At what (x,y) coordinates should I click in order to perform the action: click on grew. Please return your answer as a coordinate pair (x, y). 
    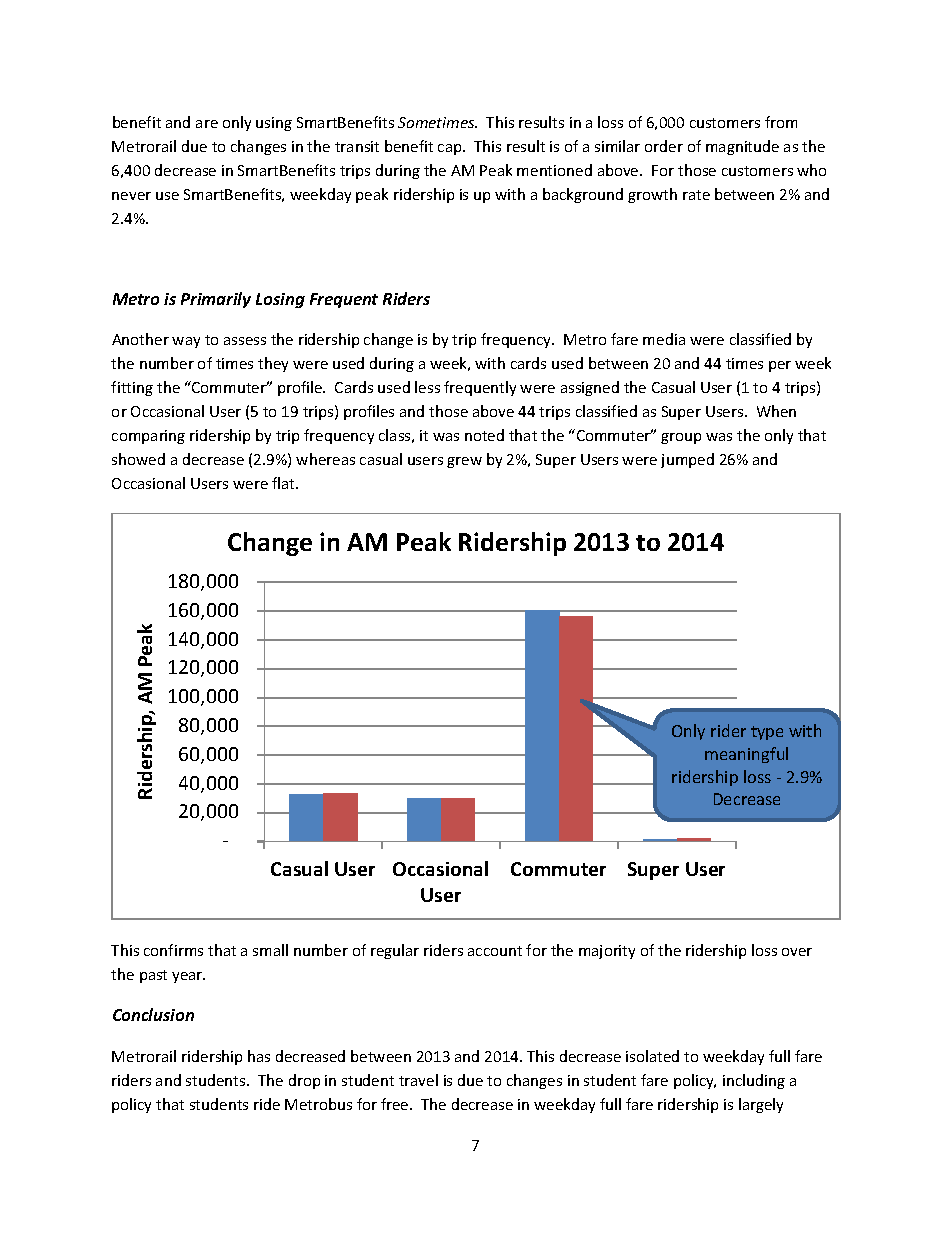
    Looking at the image, I should click on (464, 462).
